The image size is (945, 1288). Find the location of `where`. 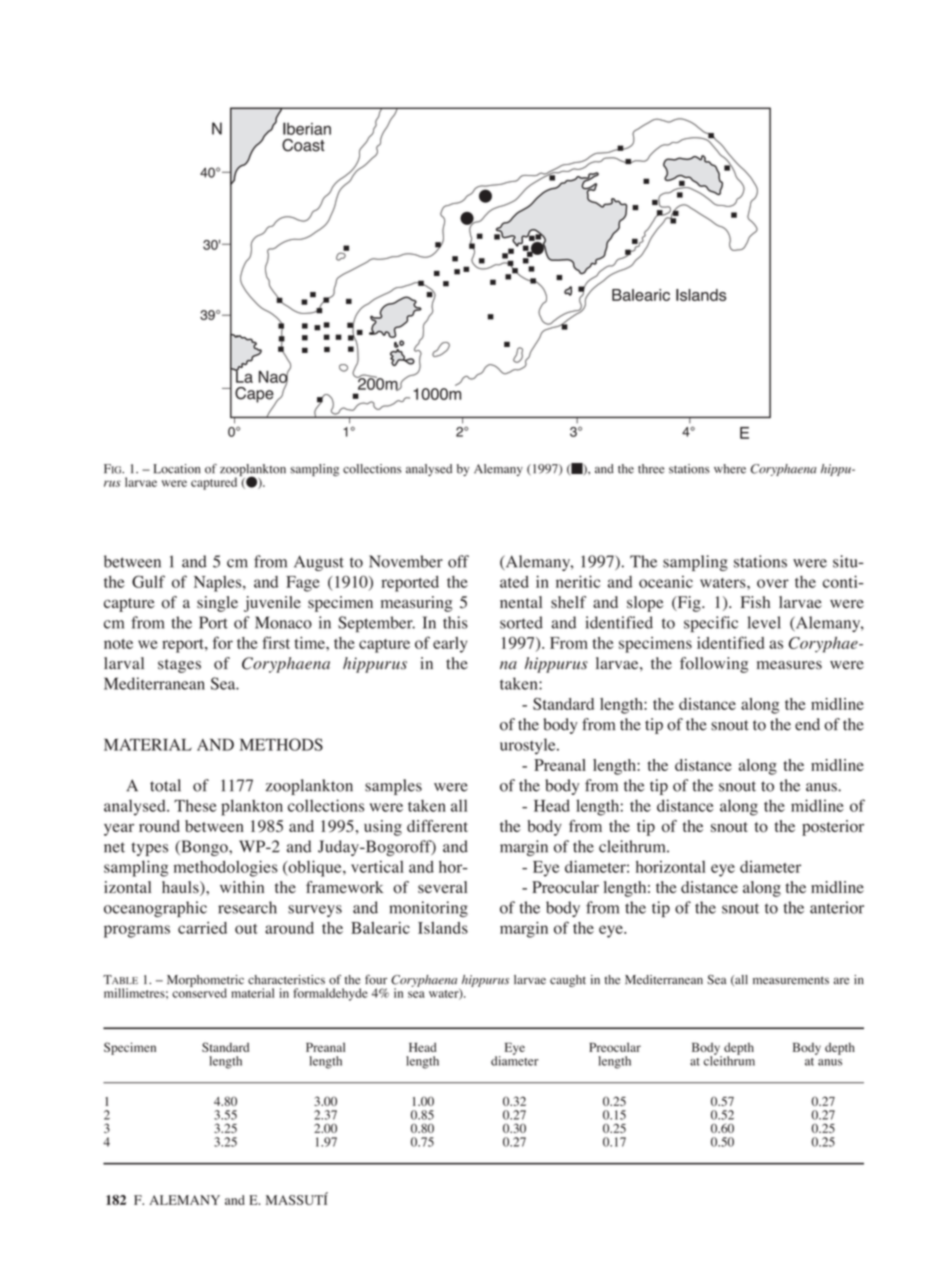

where is located at coordinates (730, 469).
